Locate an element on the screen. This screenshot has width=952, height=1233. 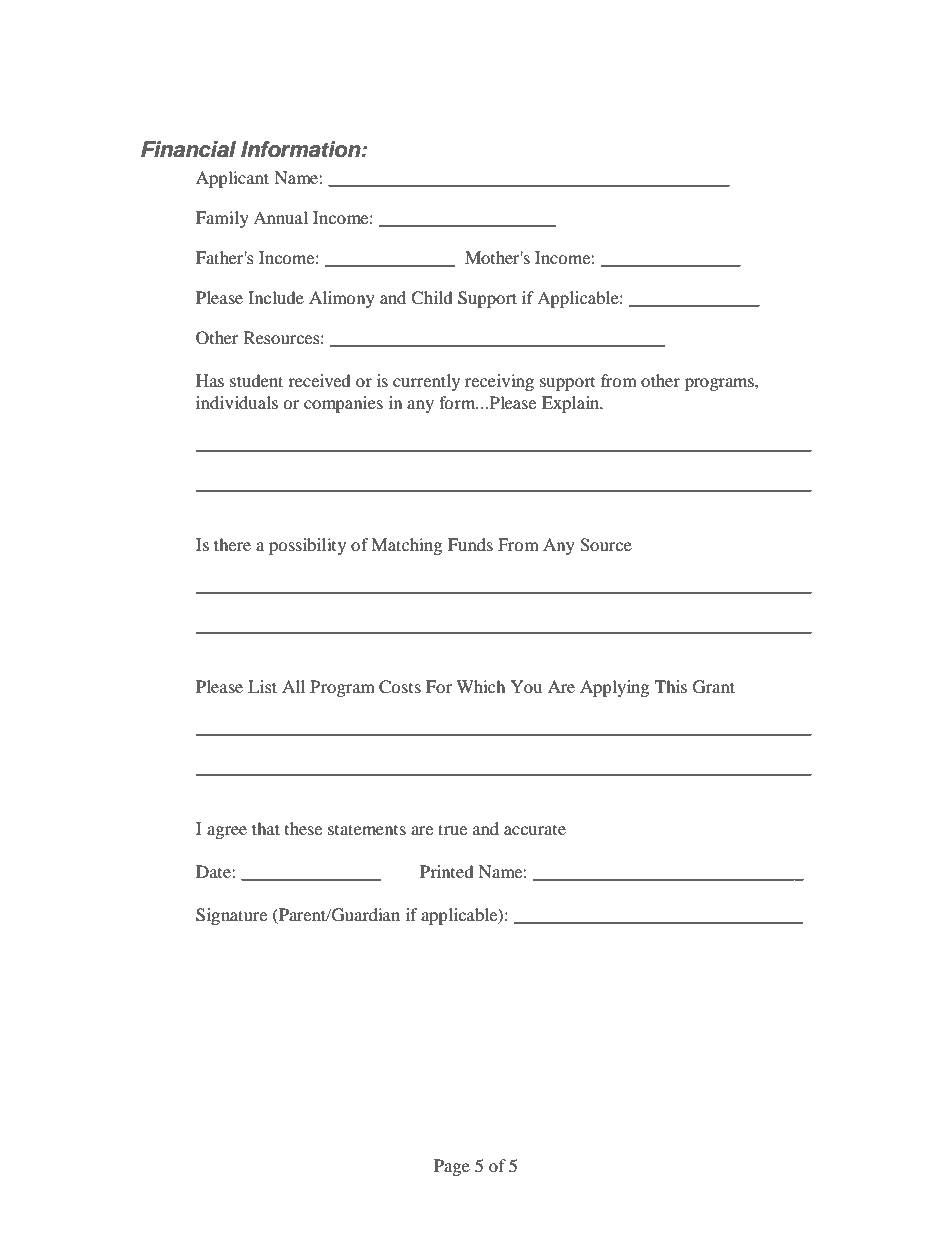
accurate is located at coordinates (535, 830).
